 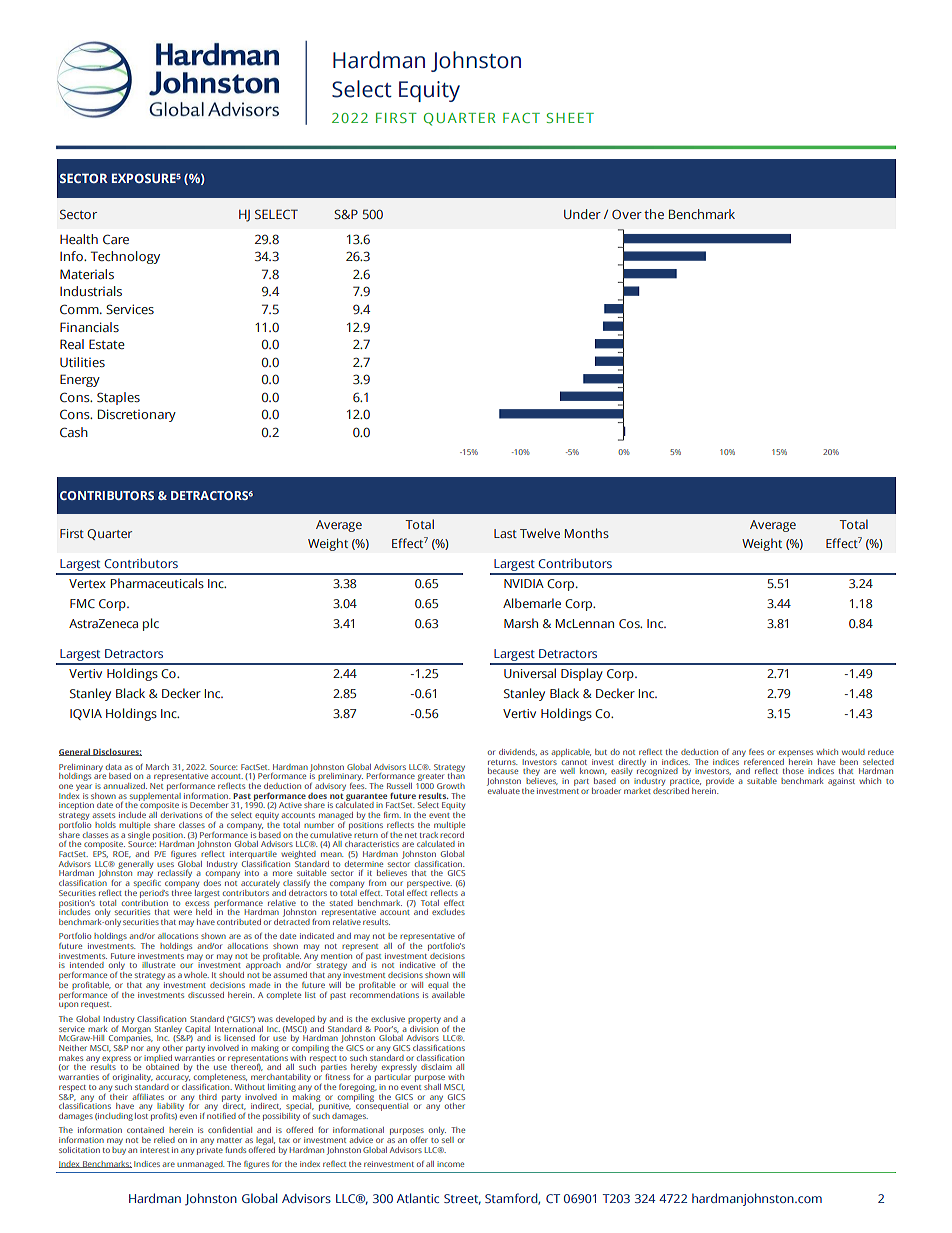 What do you see at coordinates (137, 415) in the screenshot?
I see `Discretionary` at bounding box center [137, 415].
